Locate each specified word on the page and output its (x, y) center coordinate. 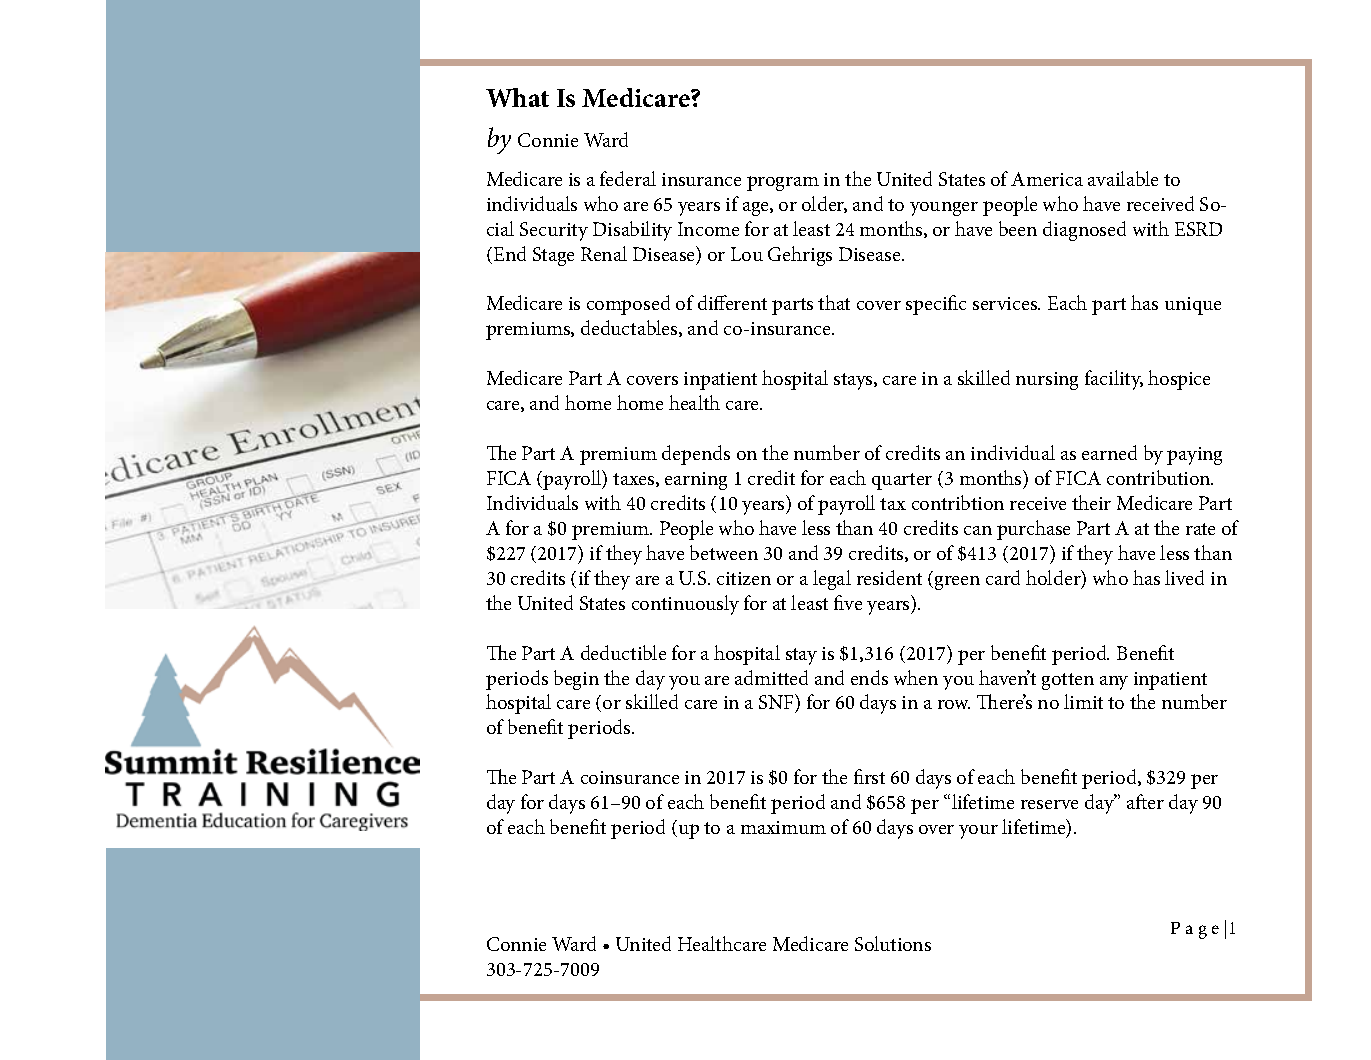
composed (628, 305)
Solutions (893, 943)
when (916, 677)
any (1114, 683)
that (834, 302)
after (1145, 801)
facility (1114, 380)
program (783, 183)
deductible (623, 652)
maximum (783, 827)
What (517, 97)
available (1123, 178)
